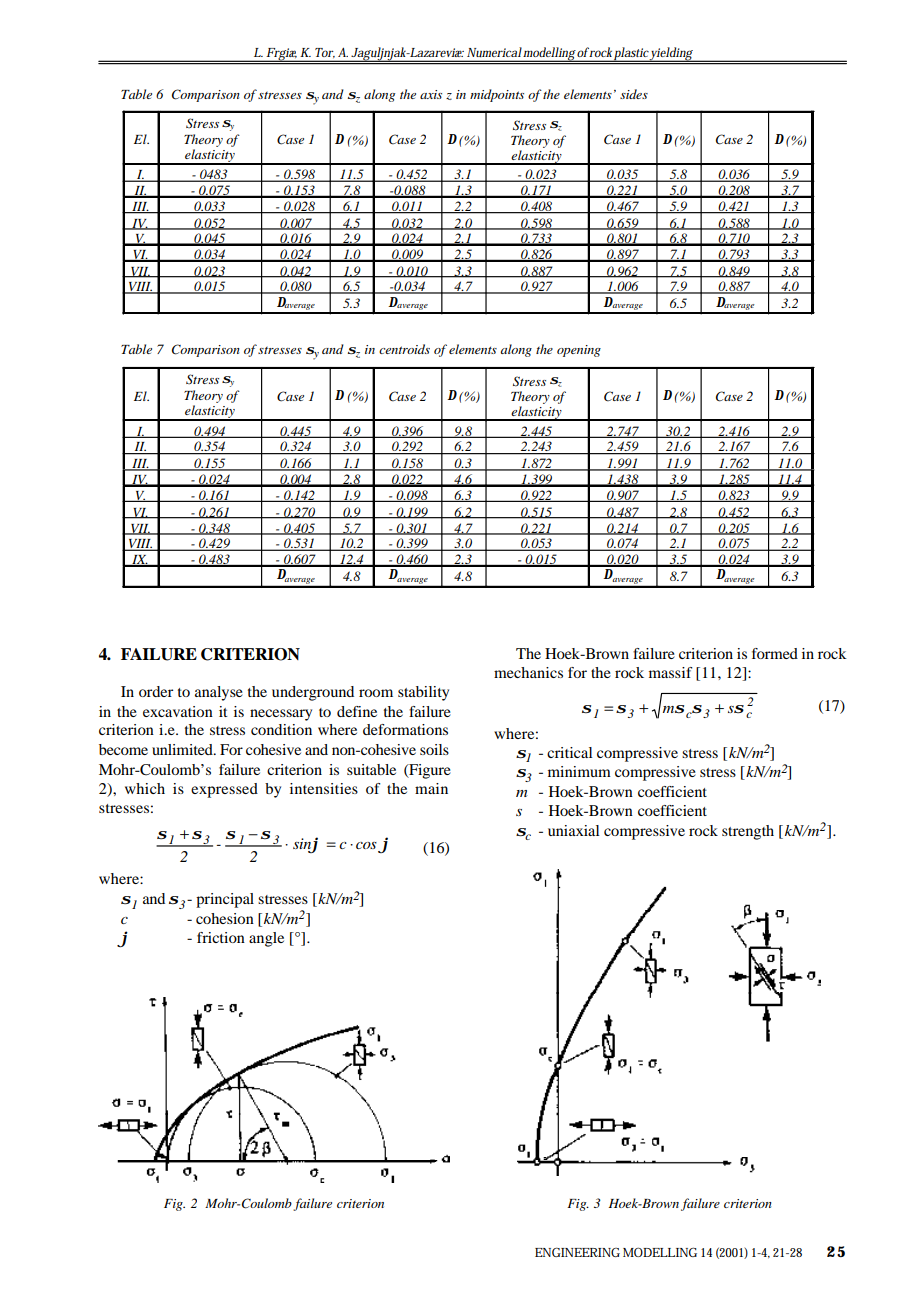 Image resolution: width=924 pixels, height=1307 pixels. What do you see at coordinates (423, 693) in the image?
I see `stability` at bounding box center [423, 693].
